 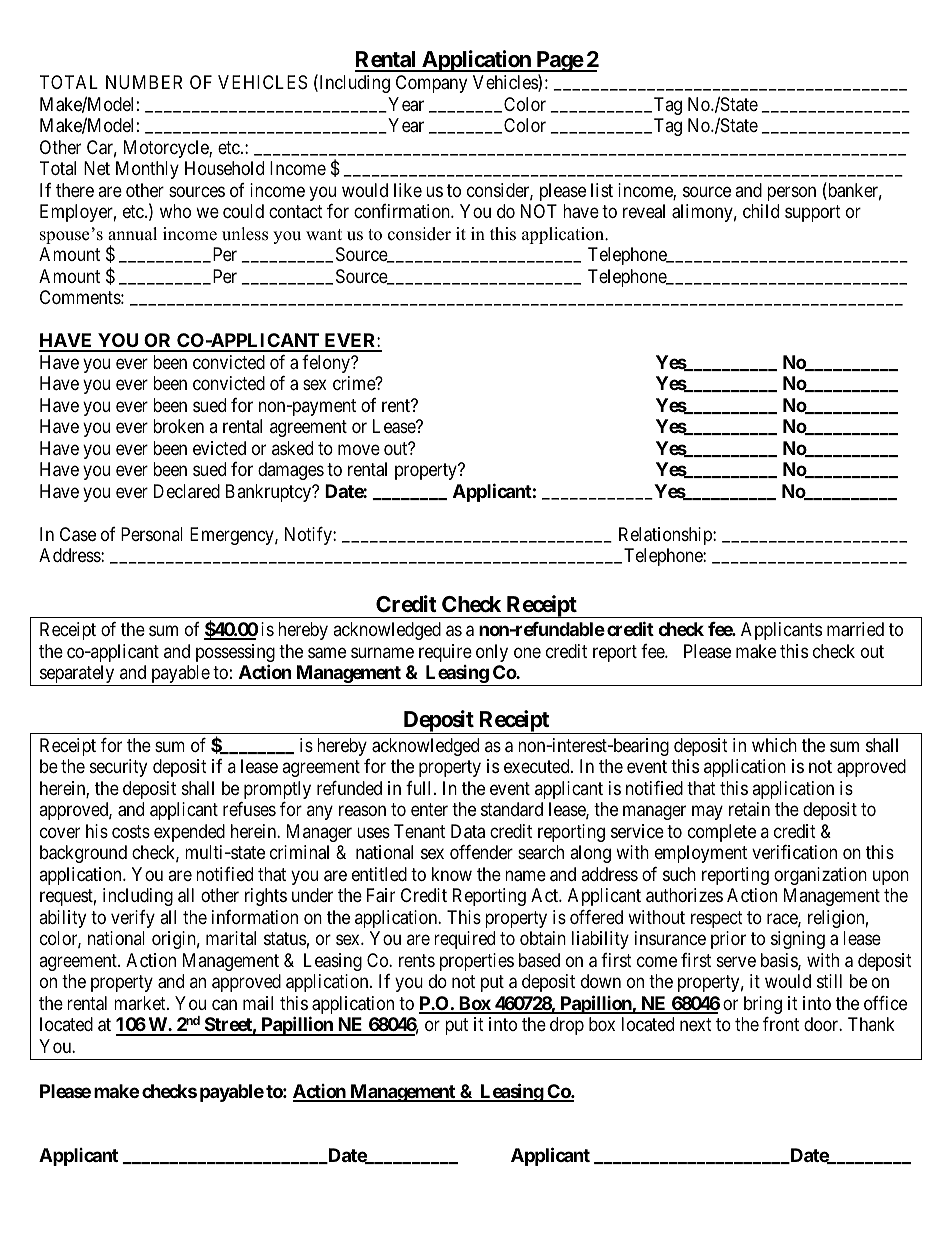 I want to click on which, so click(x=774, y=745).
